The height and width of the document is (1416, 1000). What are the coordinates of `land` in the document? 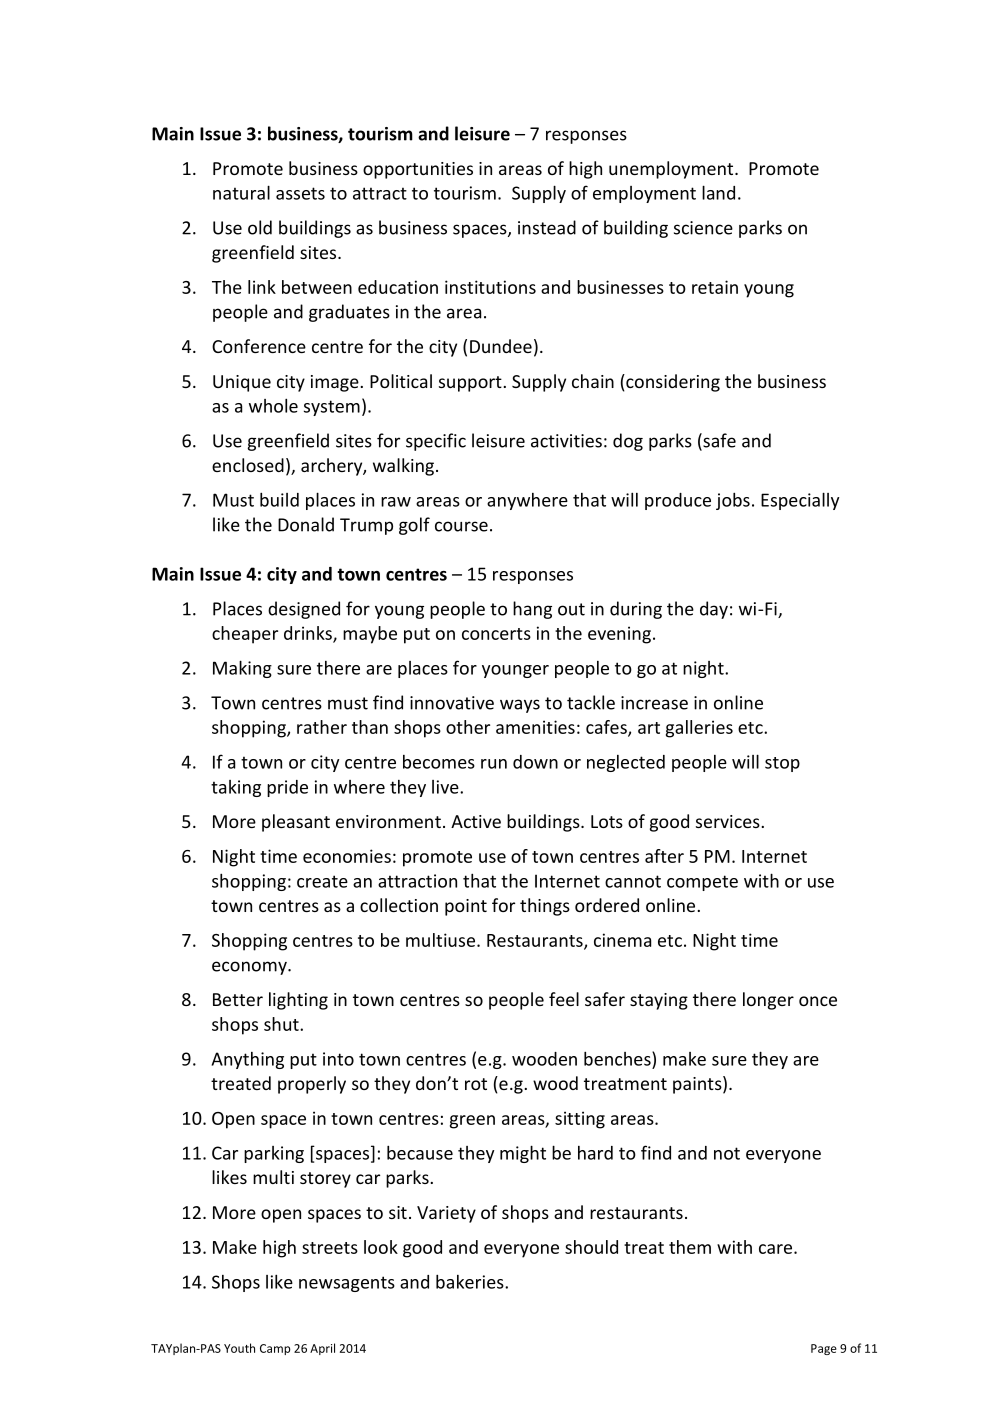 It's located at (718, 192).
